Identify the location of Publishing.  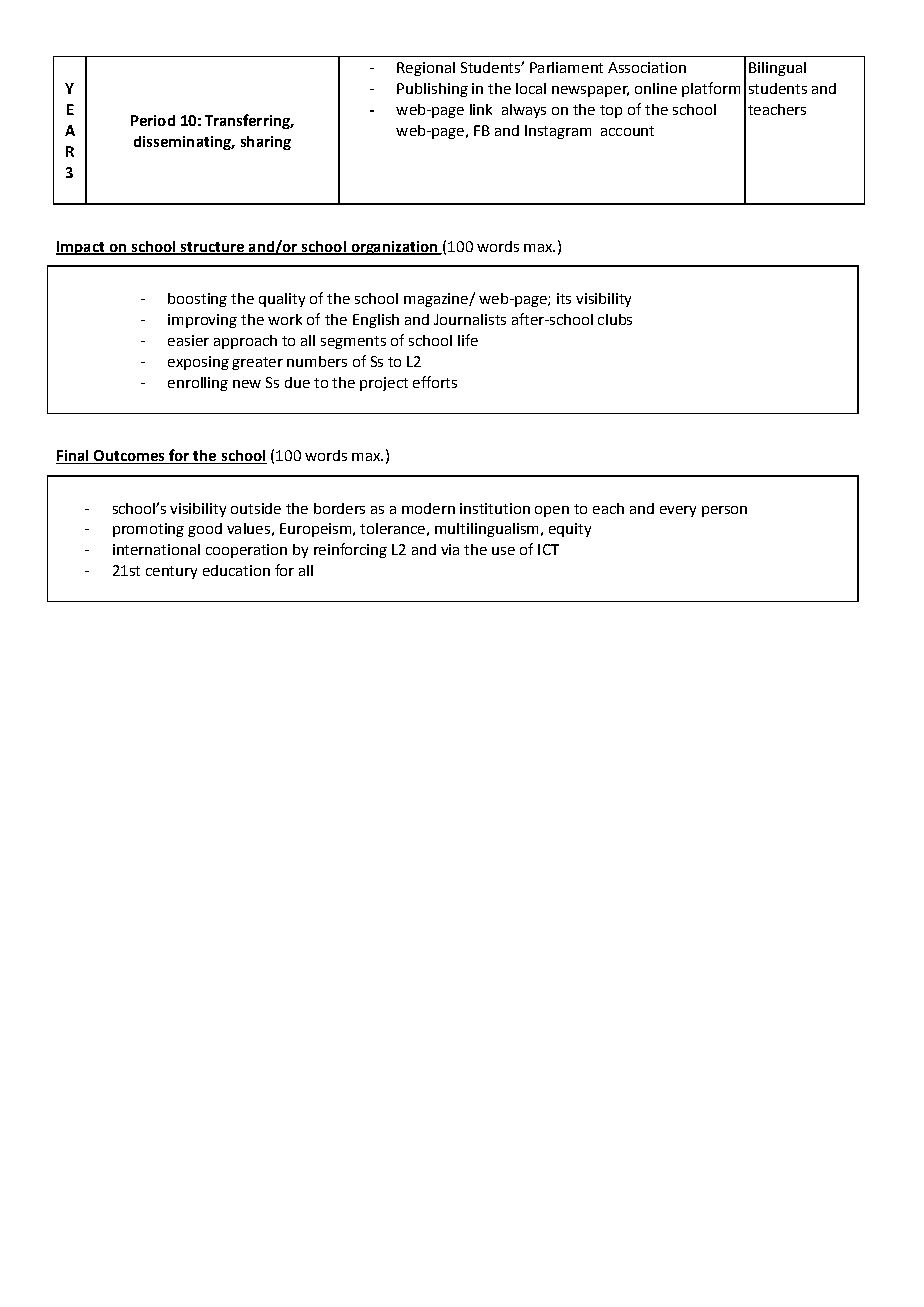
(432, 90).
